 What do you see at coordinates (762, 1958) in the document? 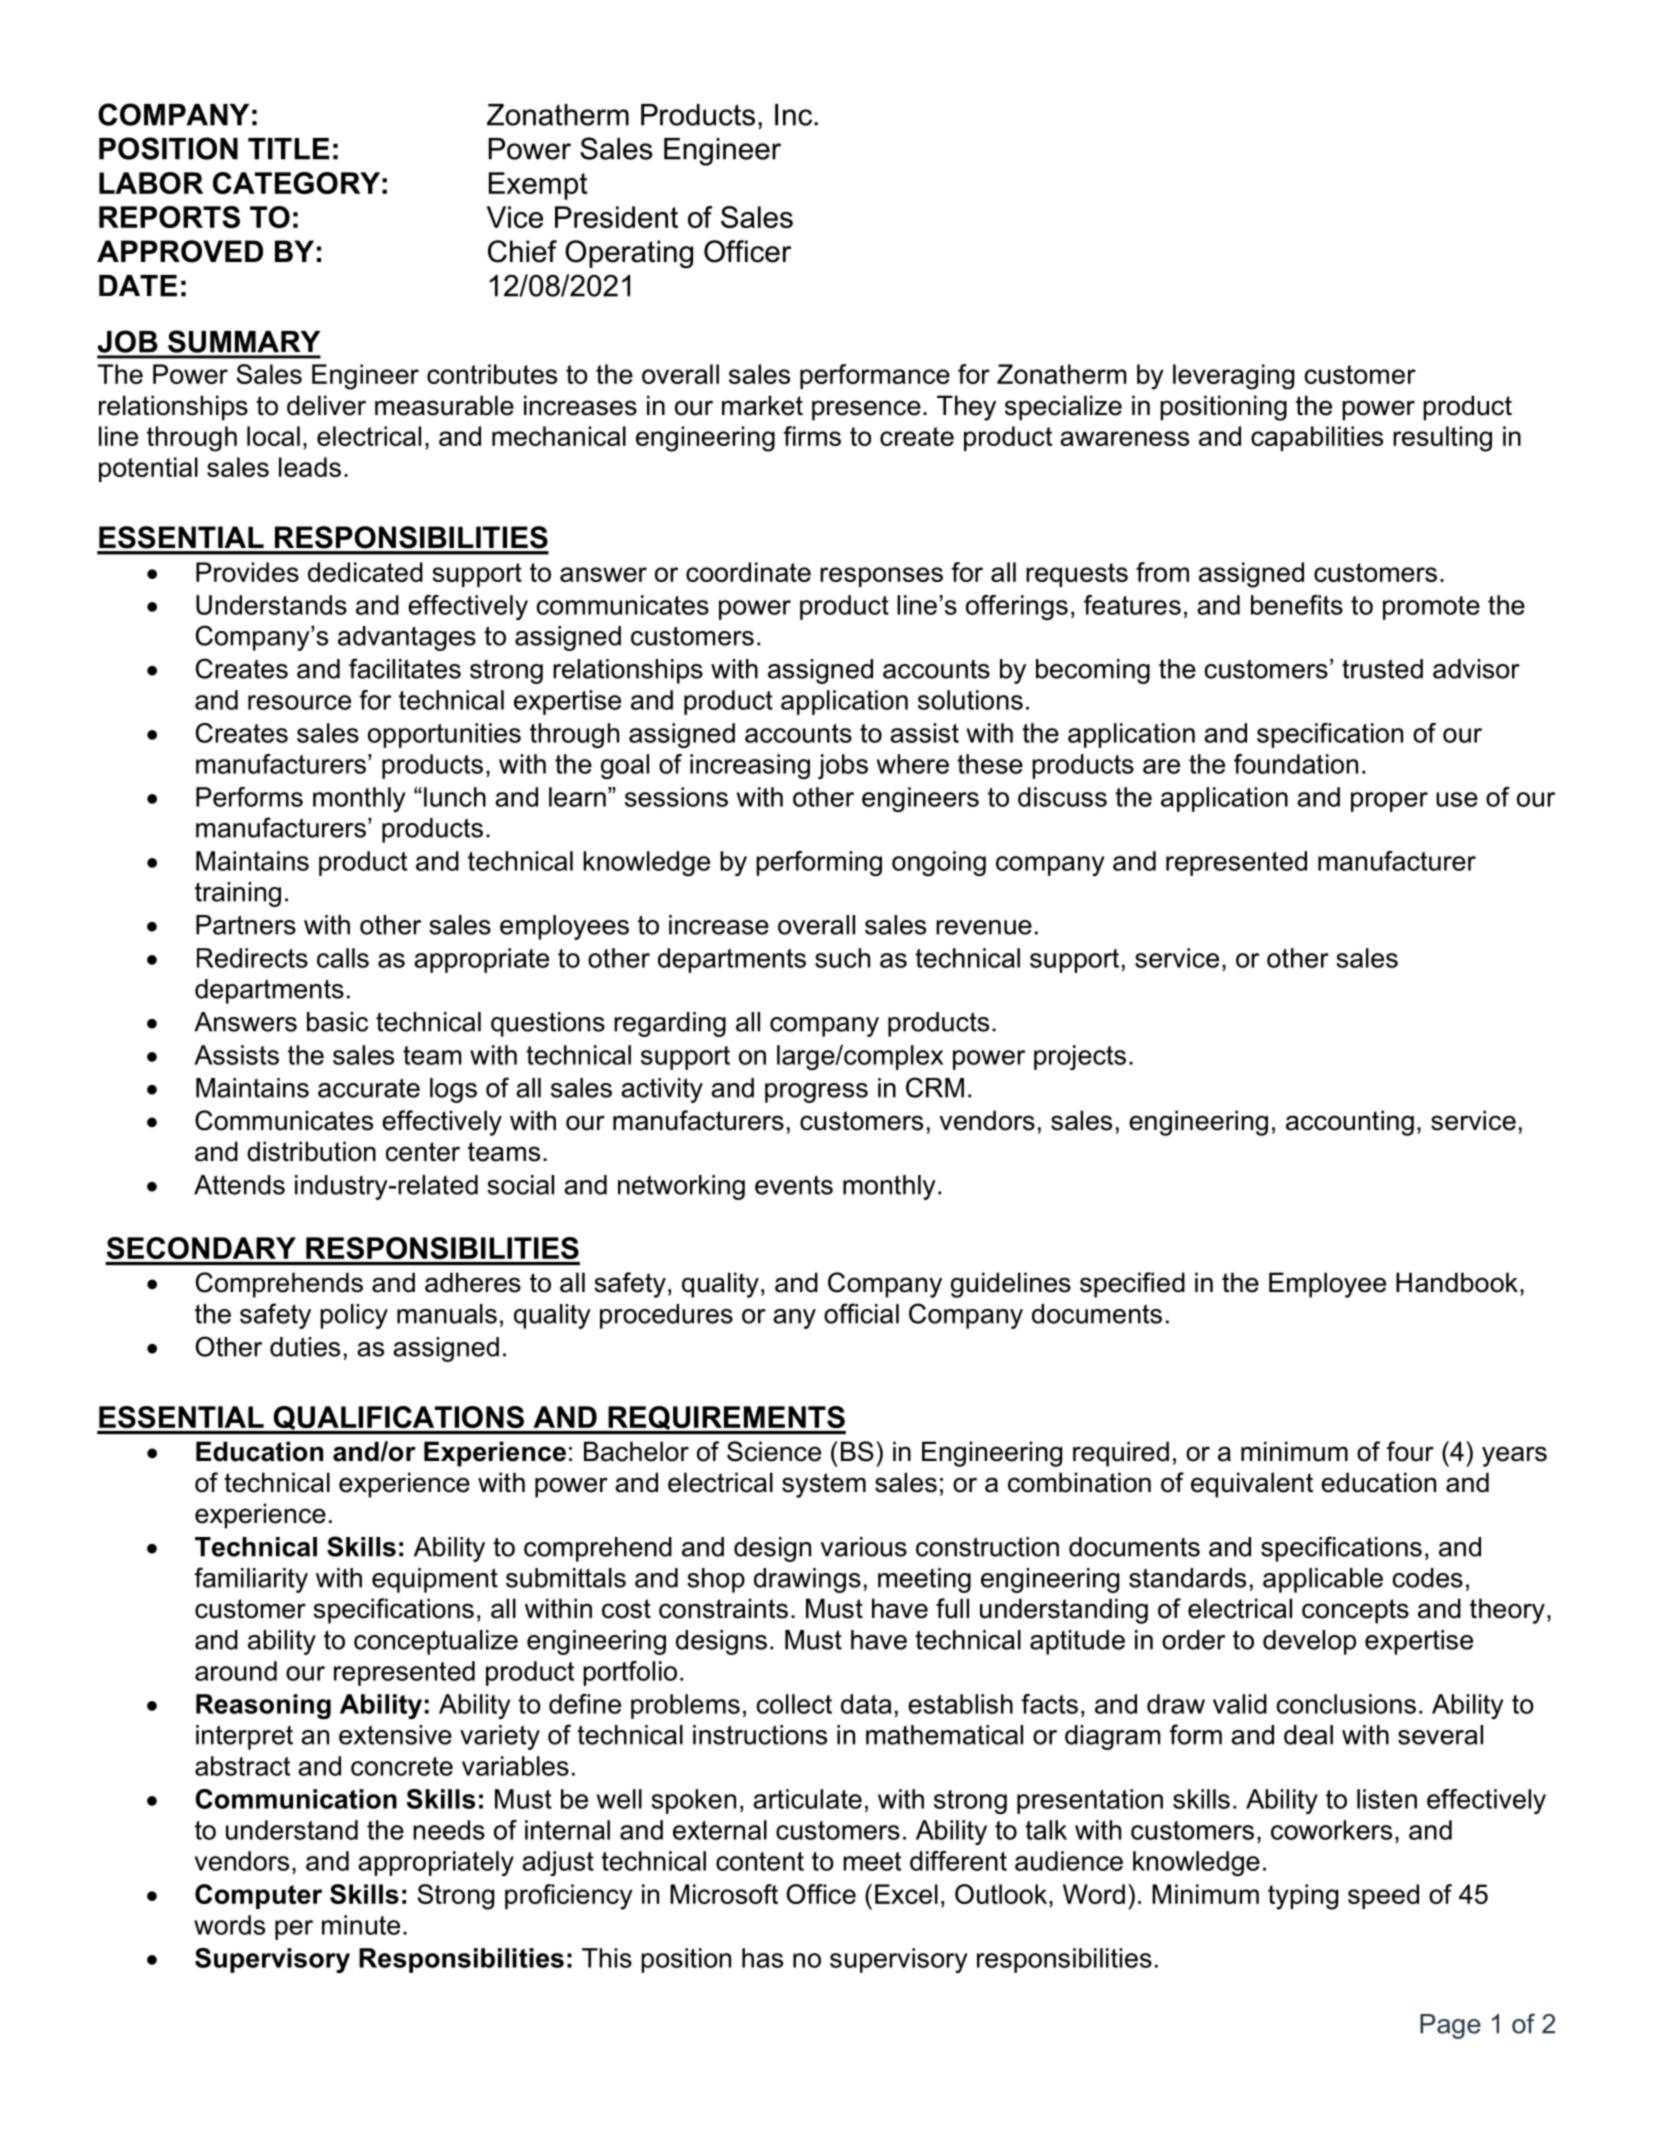
I see `has` at bounding box center [762, 1958].
